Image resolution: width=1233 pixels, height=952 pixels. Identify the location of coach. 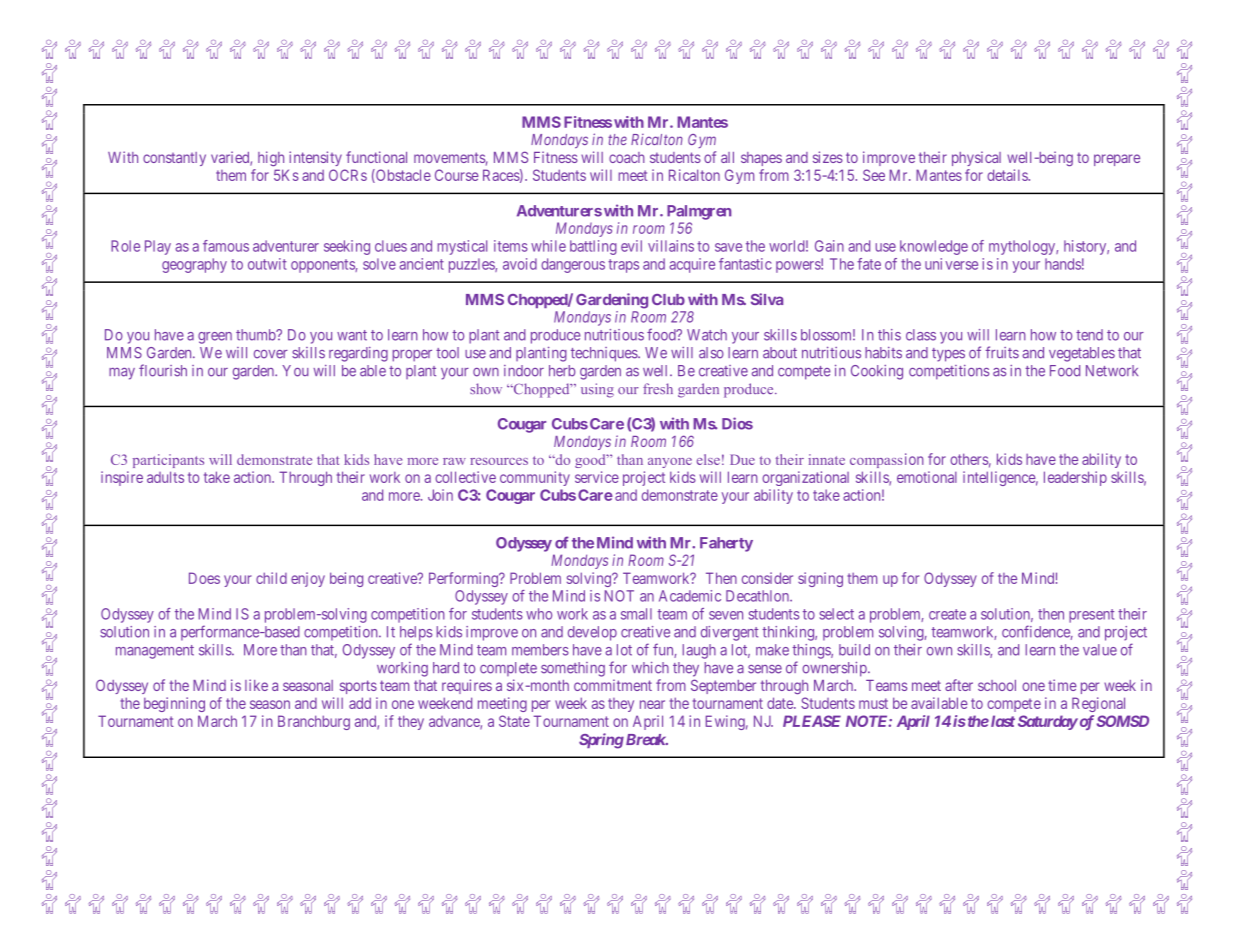
(627, 157).
